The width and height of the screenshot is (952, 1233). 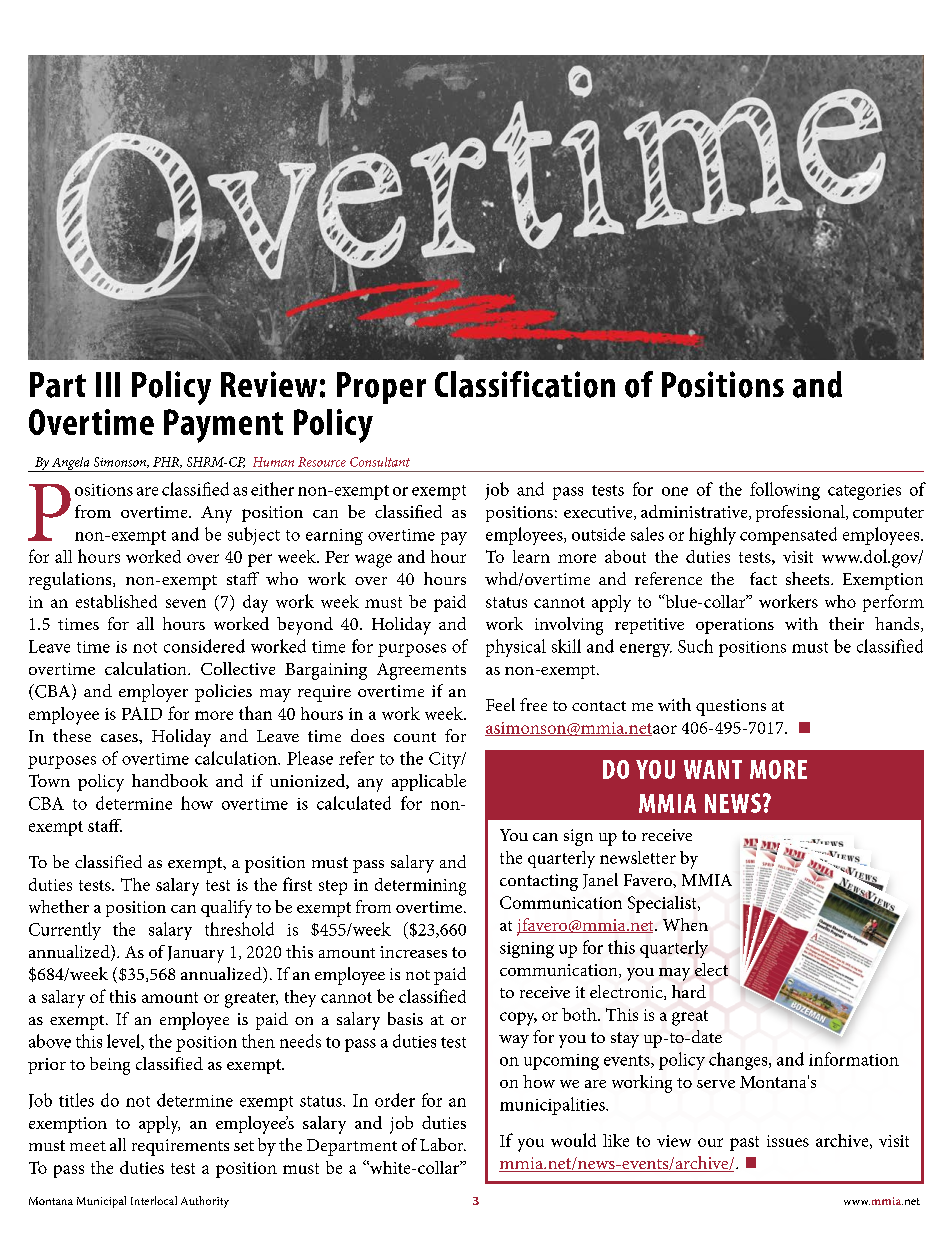 What do you see at coordinates (785, 491) in the screenshot?
I see `following` at bounding box center [785, 491].
